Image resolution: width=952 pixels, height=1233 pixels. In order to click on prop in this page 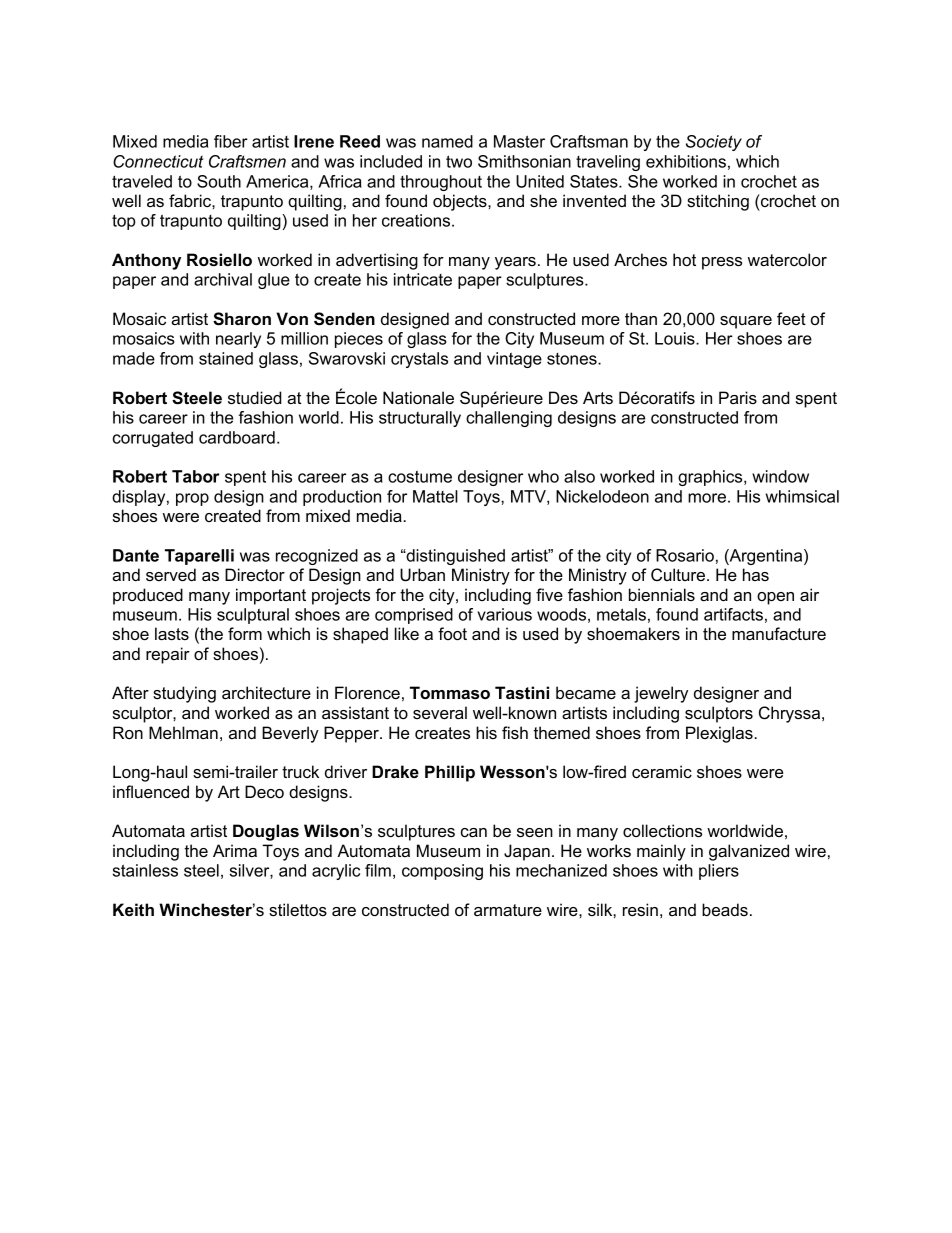, I will do `click(192, 499)`.
